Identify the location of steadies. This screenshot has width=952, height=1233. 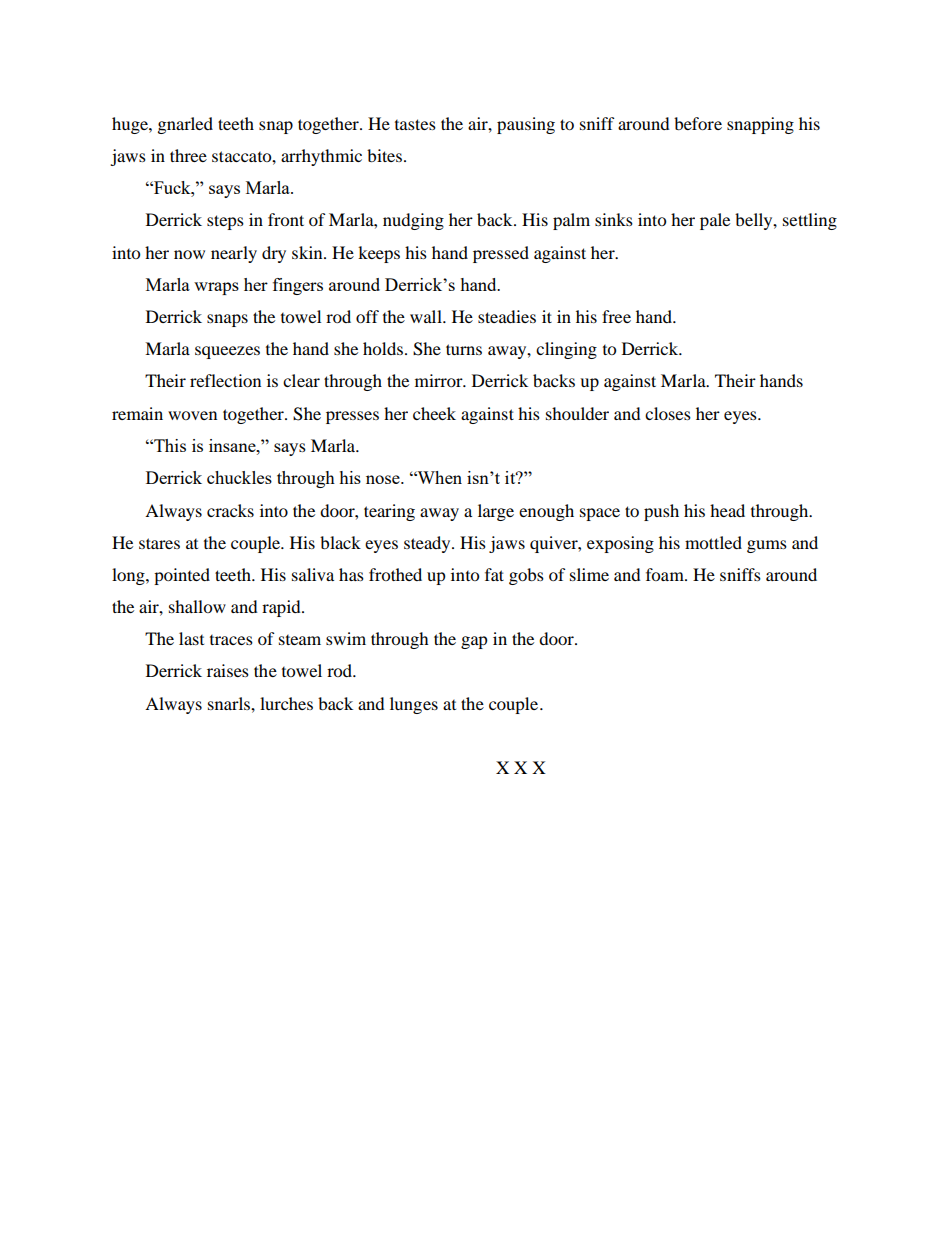
(507, 316).
